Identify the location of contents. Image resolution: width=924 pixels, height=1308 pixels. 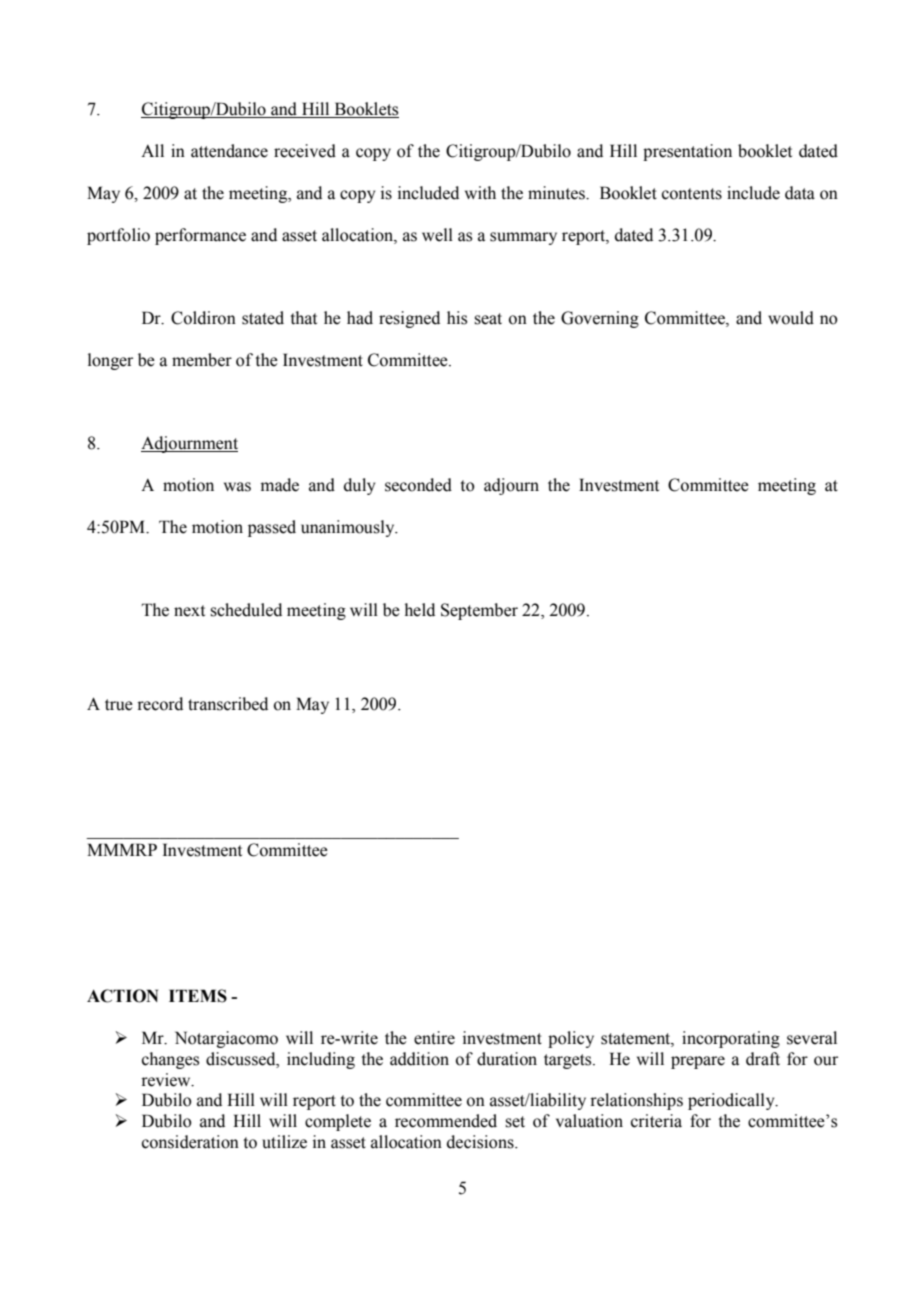
(692, 194).
